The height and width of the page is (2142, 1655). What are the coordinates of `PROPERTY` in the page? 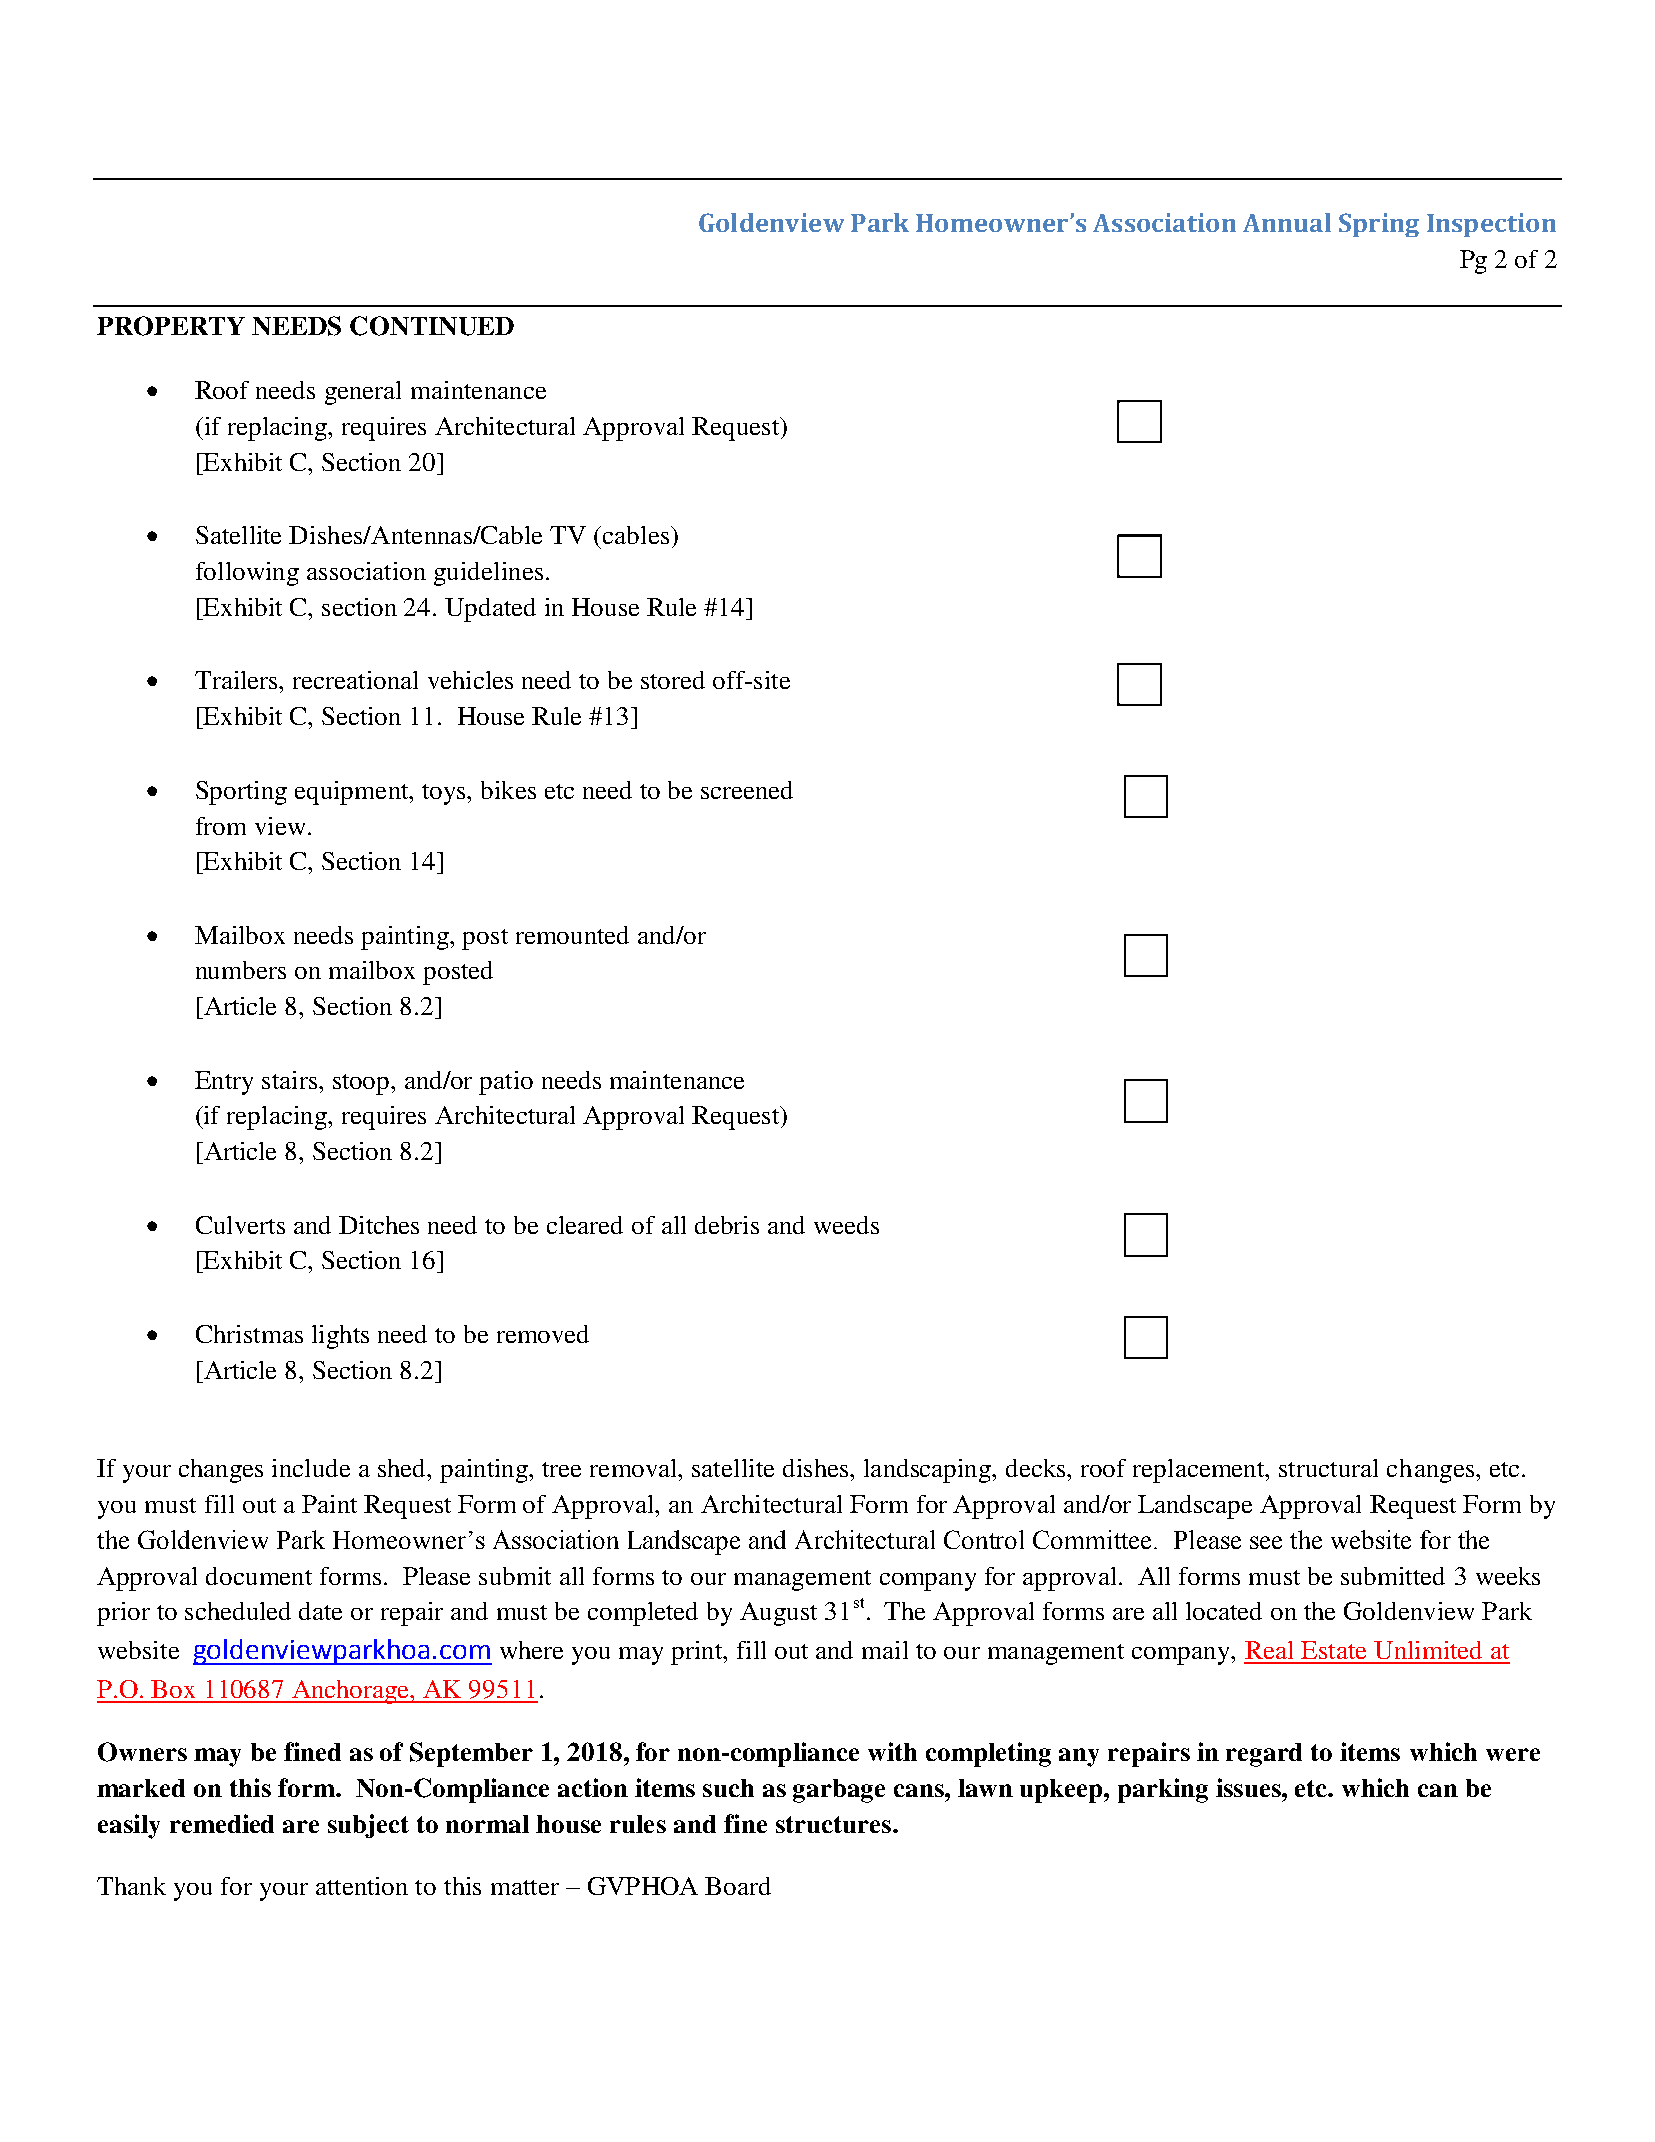 It's located at (171, 326).
